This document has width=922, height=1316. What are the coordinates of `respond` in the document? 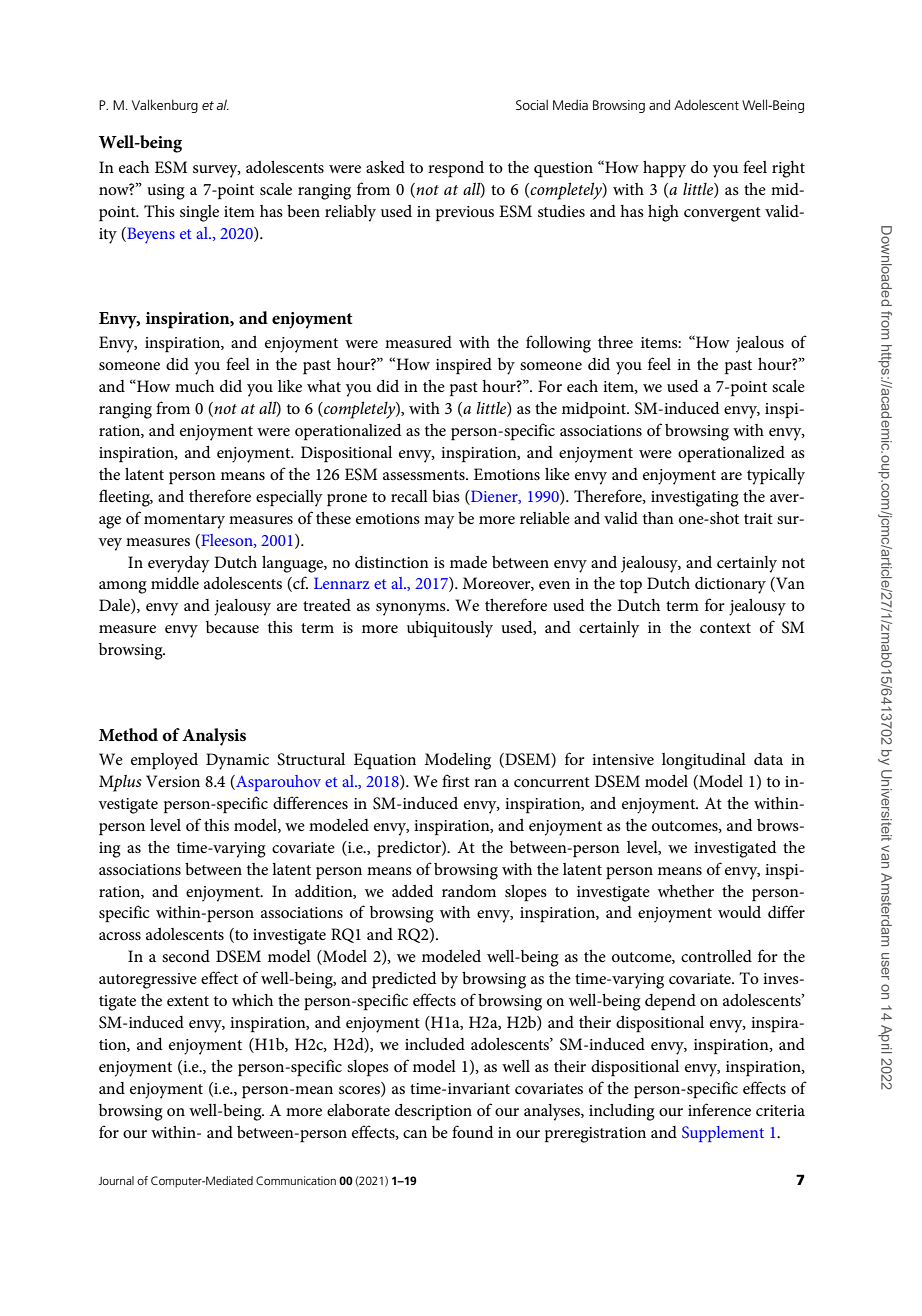 It's located at (456, 169).
